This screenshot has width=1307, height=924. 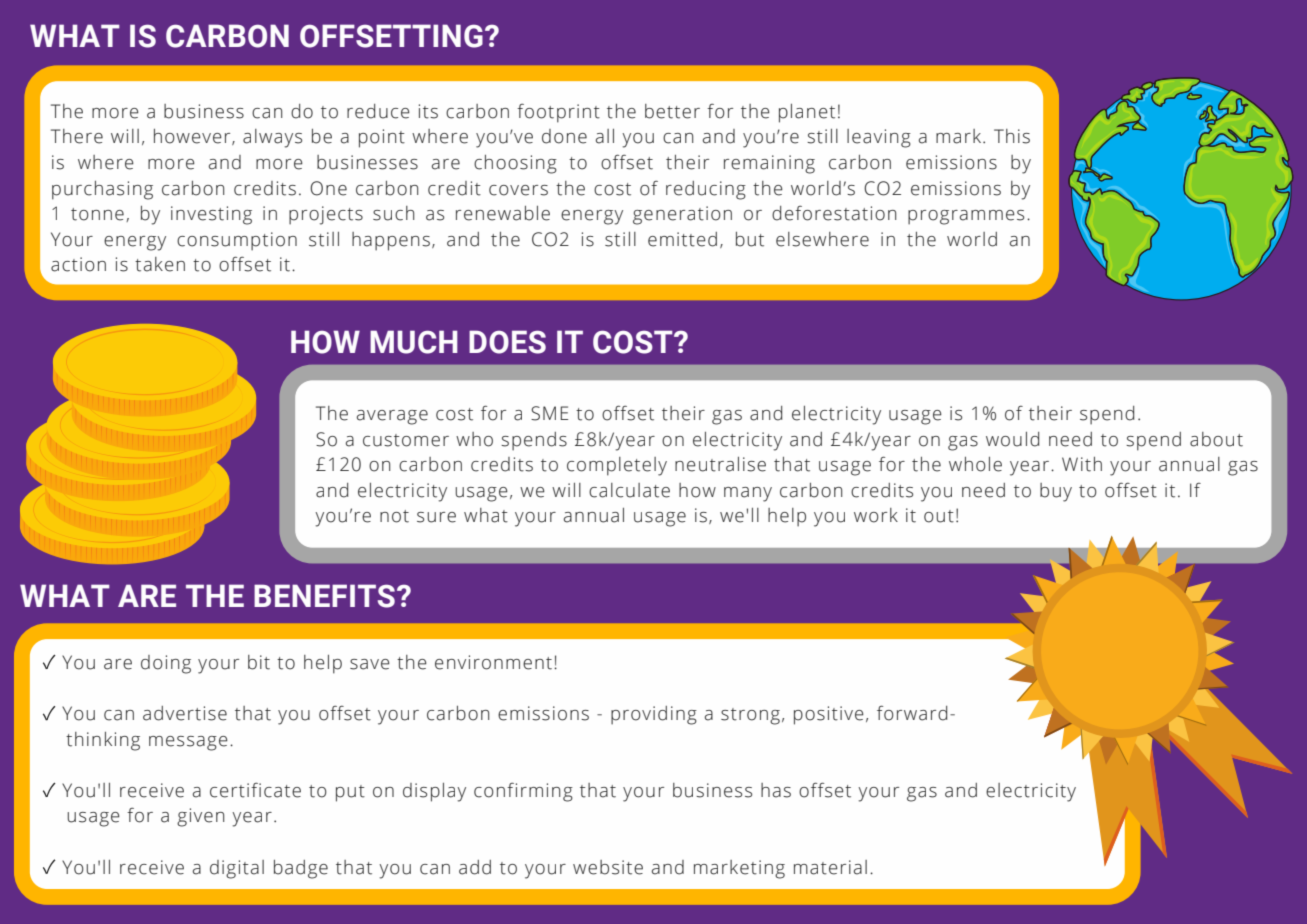 What do you see at coordinates (193, 137) in the screenshot?
I see `however` at bounding box center [193, 137].
